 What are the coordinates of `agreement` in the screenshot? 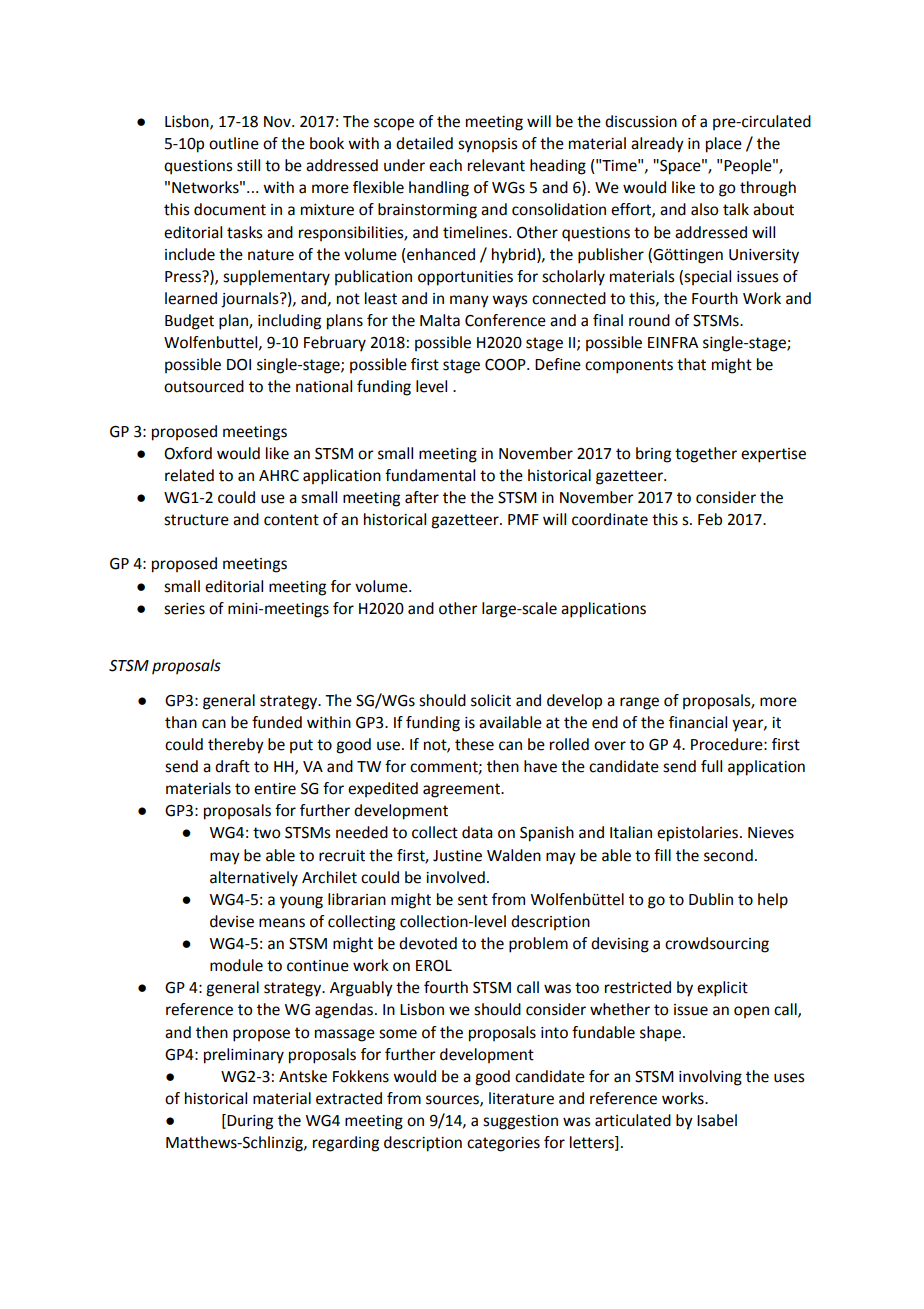 It's located at (462, 790).
